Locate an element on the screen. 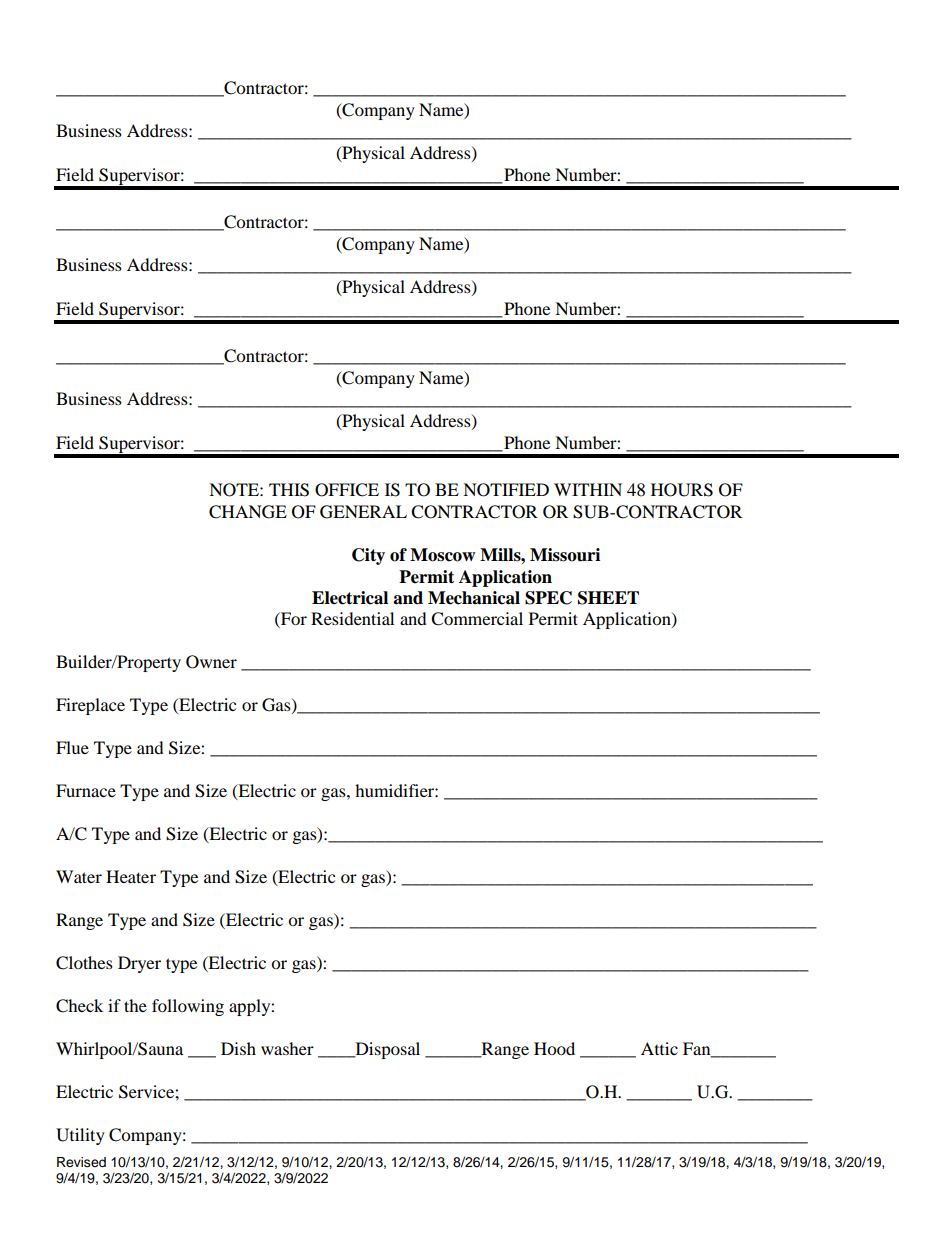 The height and width of the screenshot is (1233, 952). Commercial is located at coordinates (477, 619).
